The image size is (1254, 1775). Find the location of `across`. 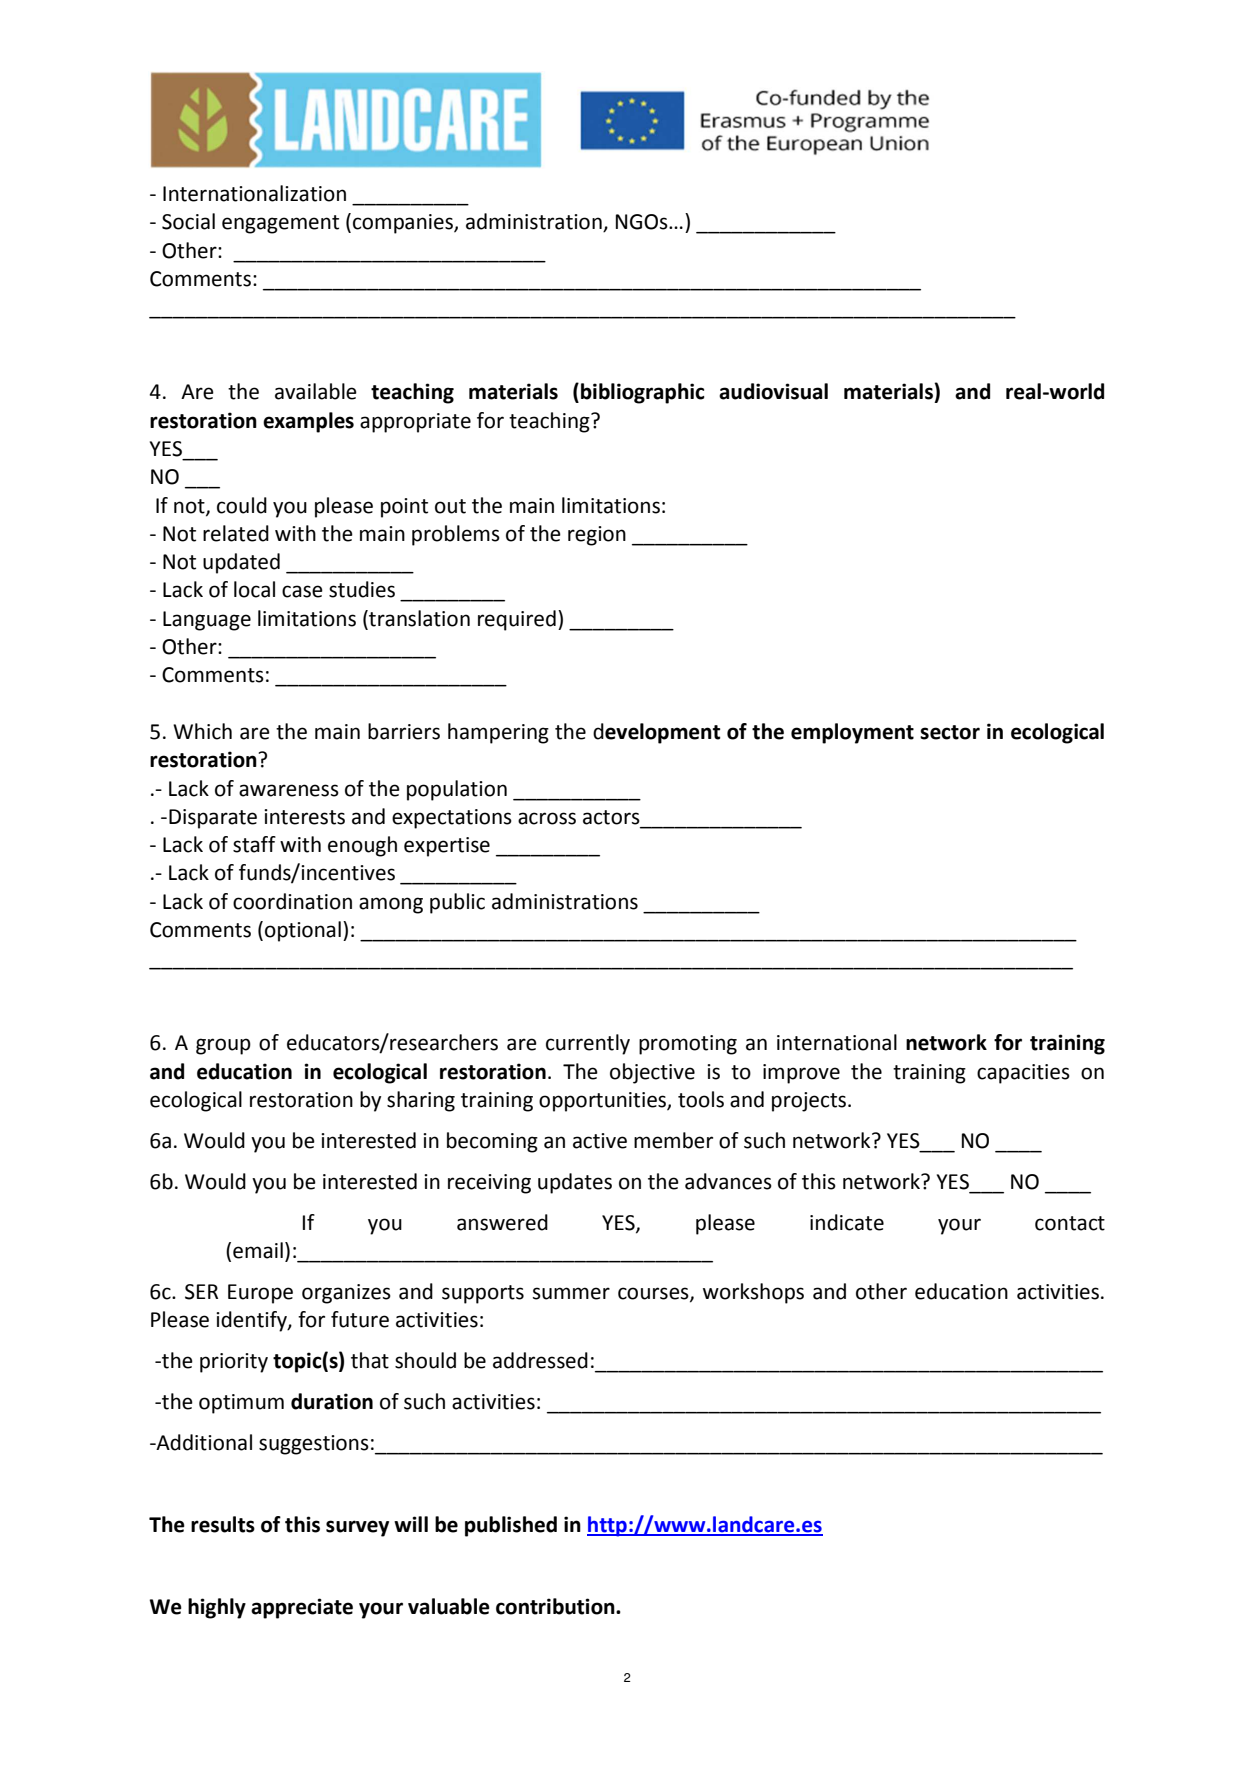

across is located at coordinates (547, 818).
